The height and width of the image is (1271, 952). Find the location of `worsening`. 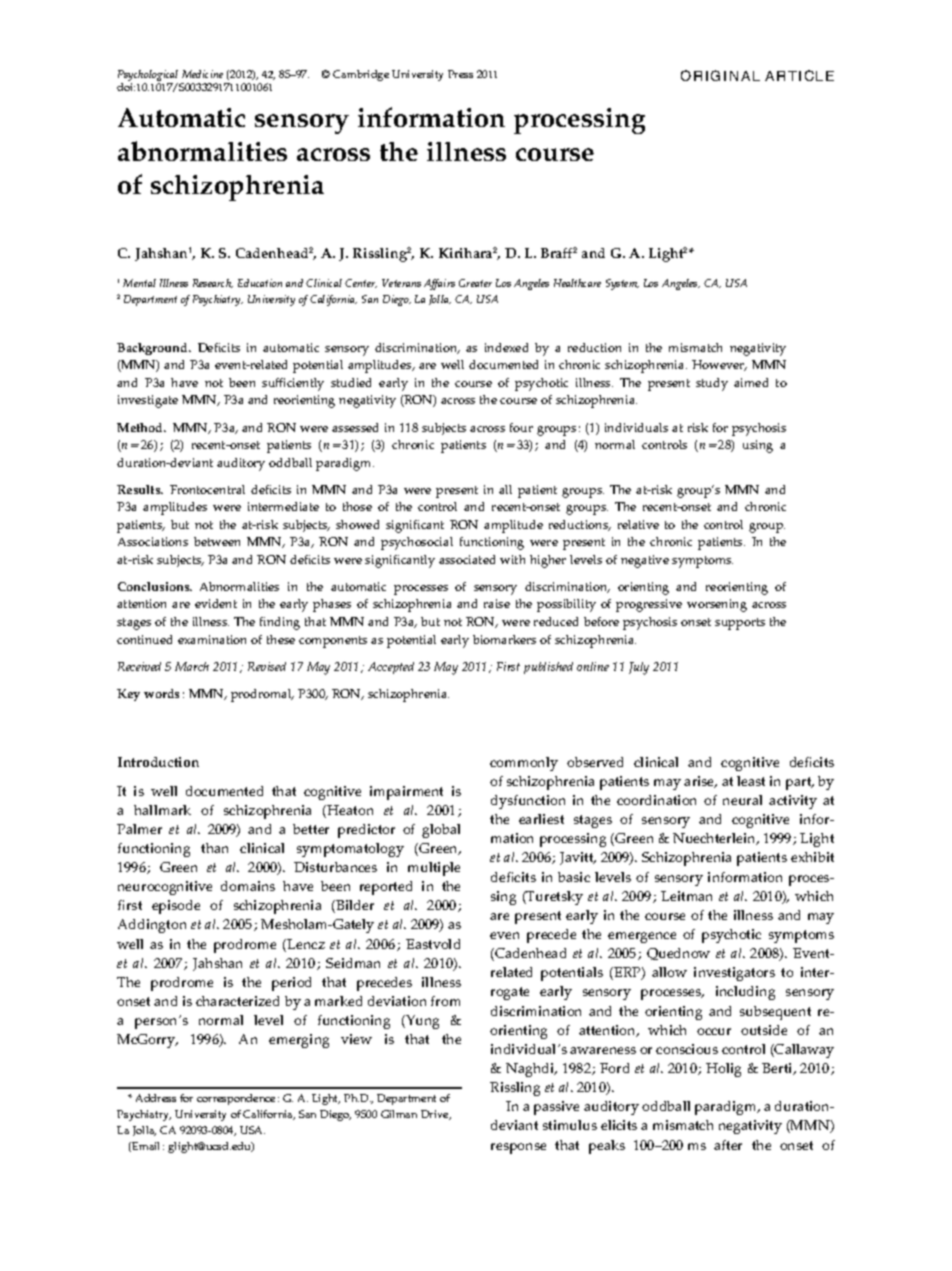

worsening is located at coordinates (717, 605).
